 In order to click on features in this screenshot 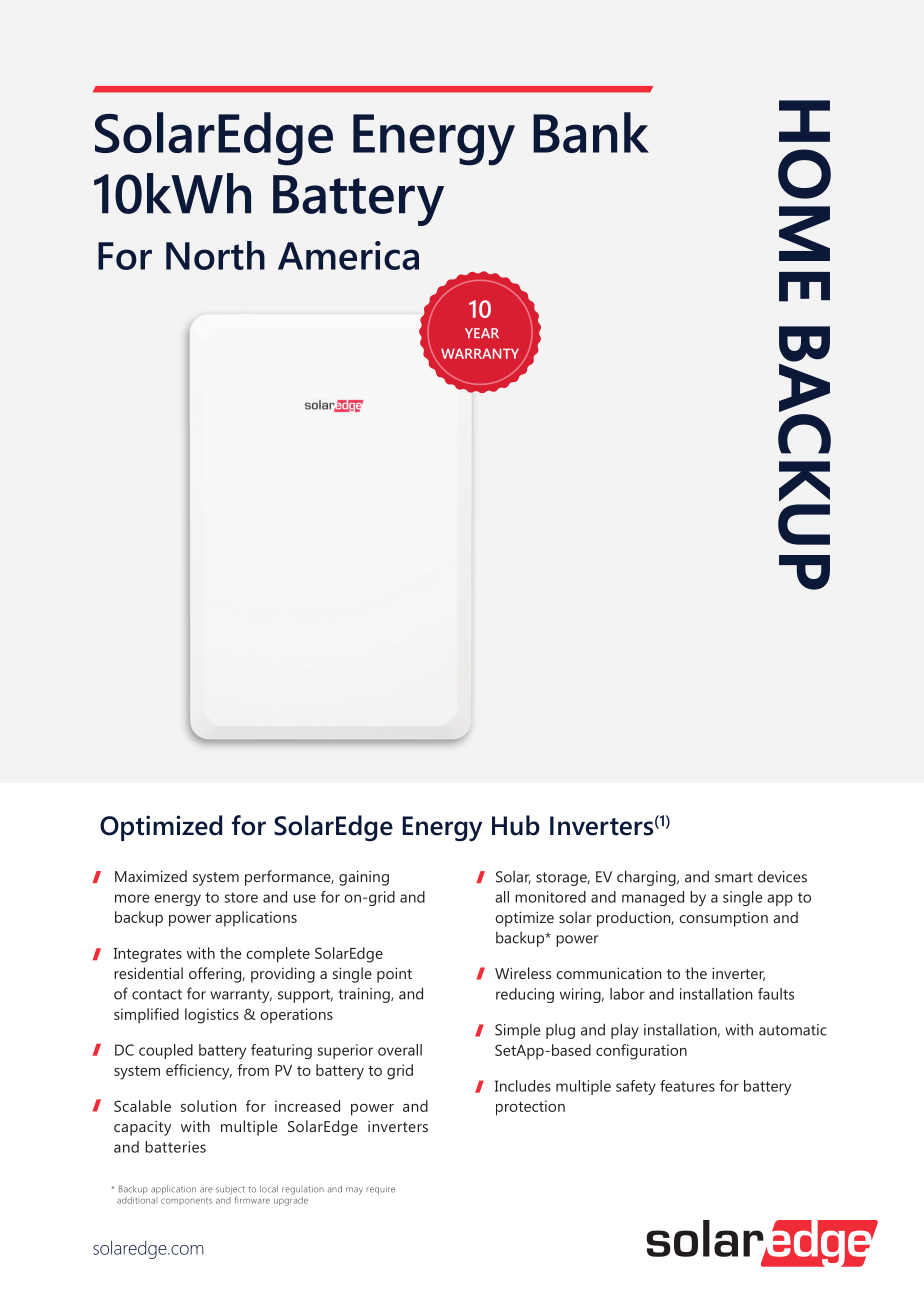, I will do `click(687, 1086)`.
